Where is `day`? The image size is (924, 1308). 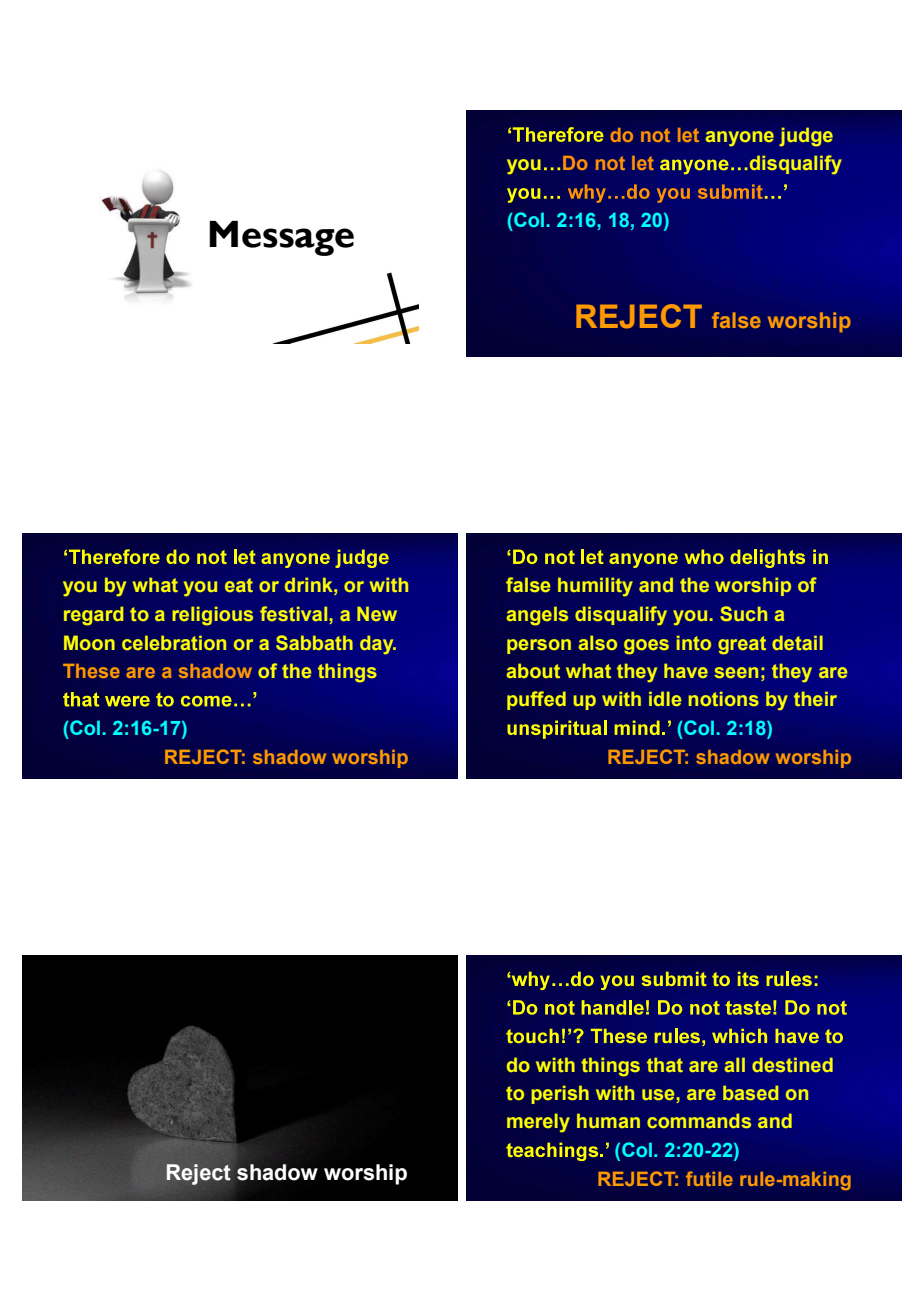
day is located at coordinates (378, 645).
